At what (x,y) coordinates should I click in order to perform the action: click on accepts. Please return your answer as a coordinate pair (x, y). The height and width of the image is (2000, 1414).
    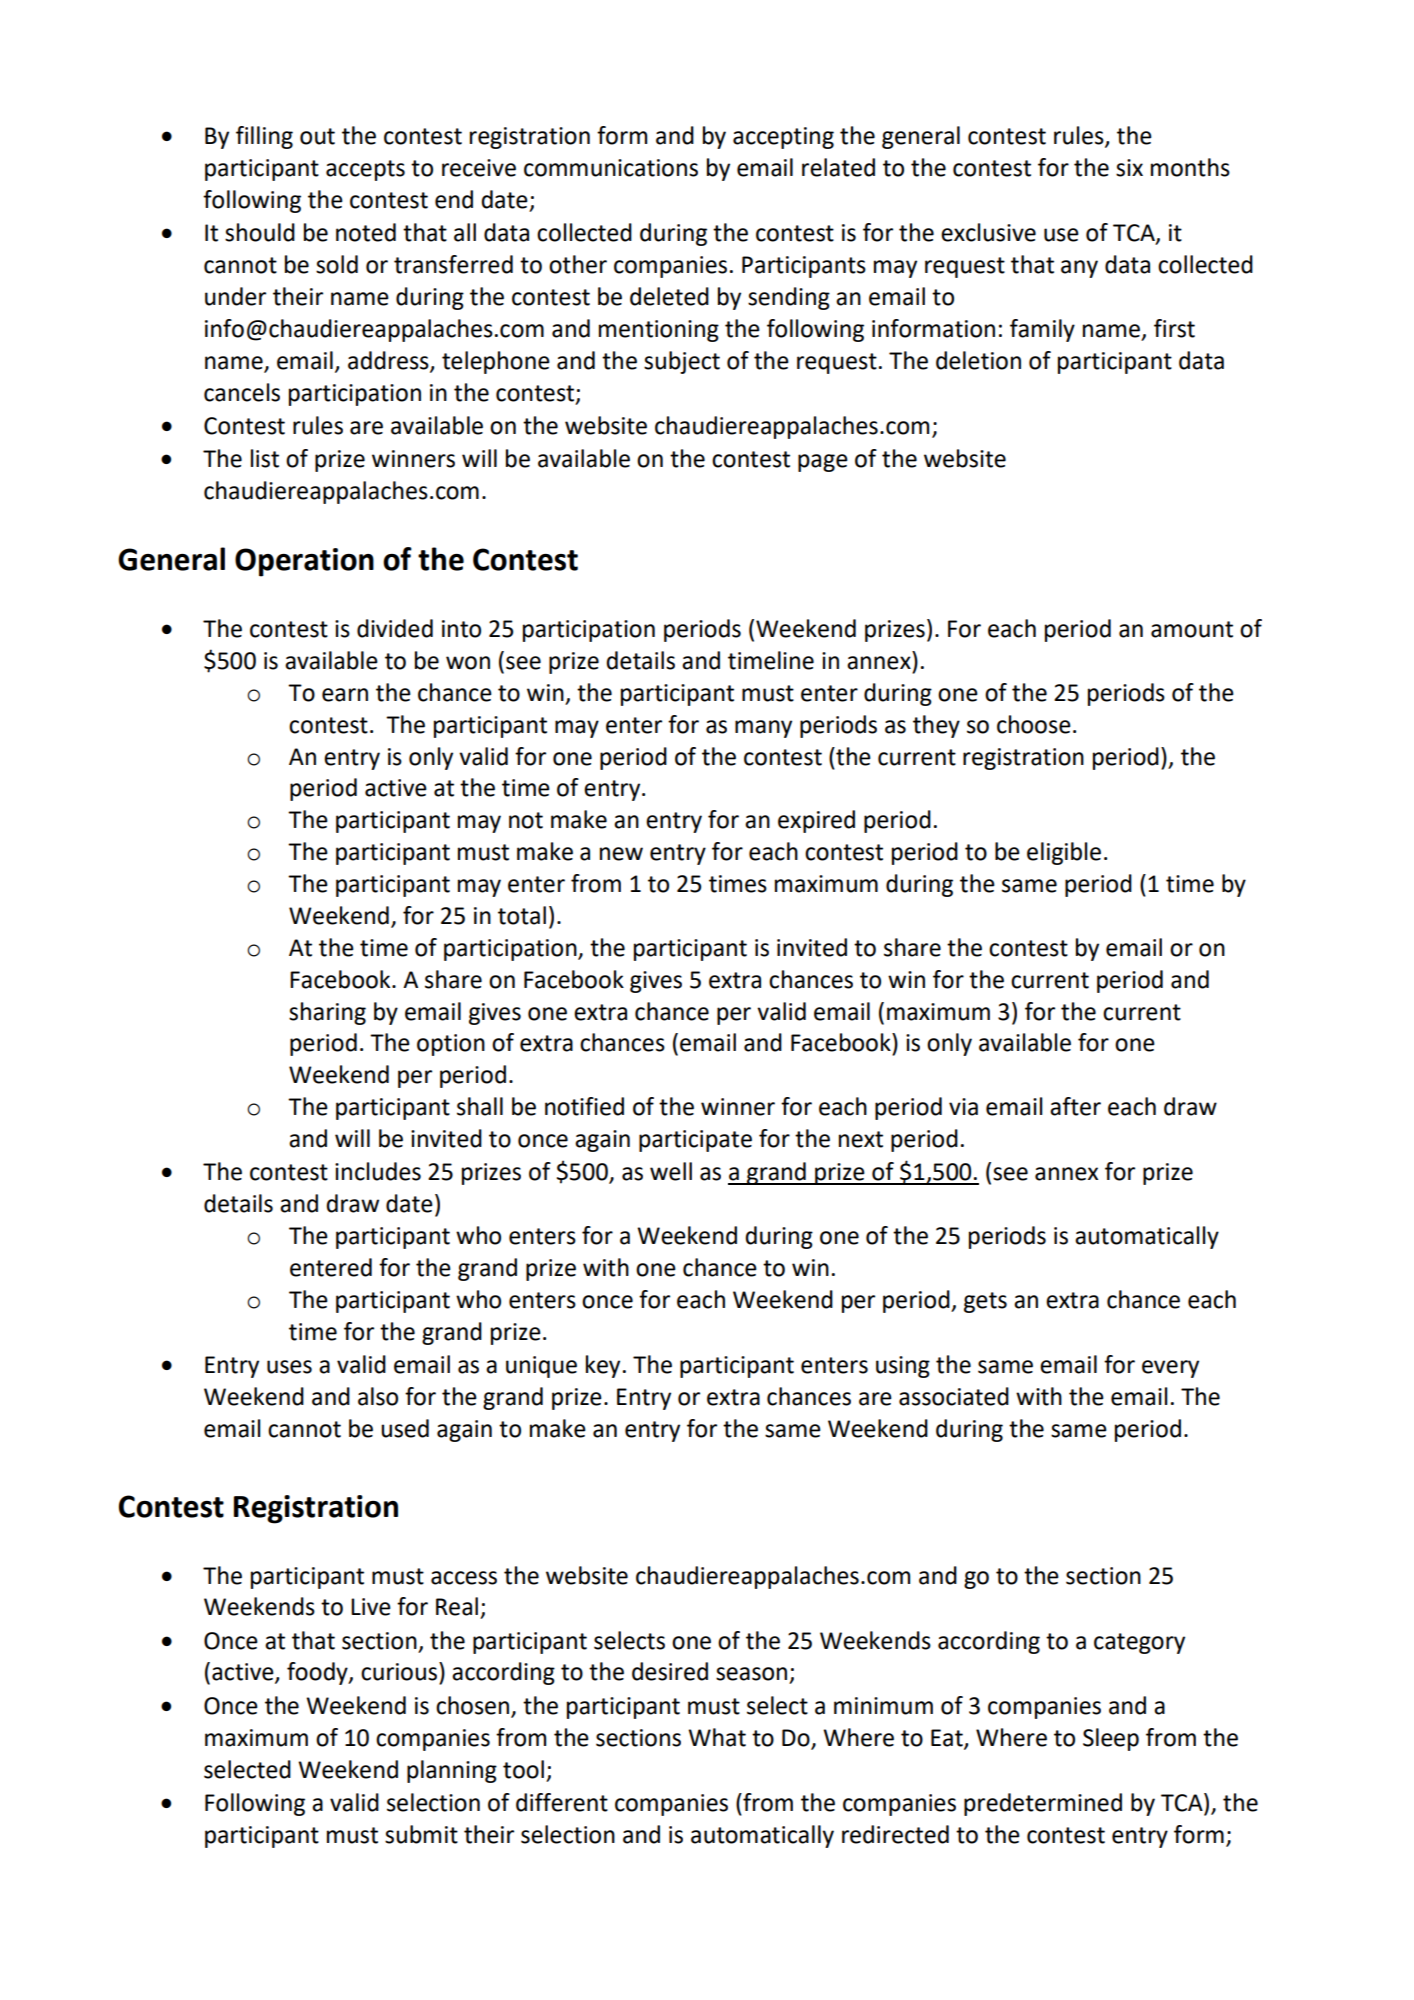
    Looking at the image, I should click on (365, 170).
